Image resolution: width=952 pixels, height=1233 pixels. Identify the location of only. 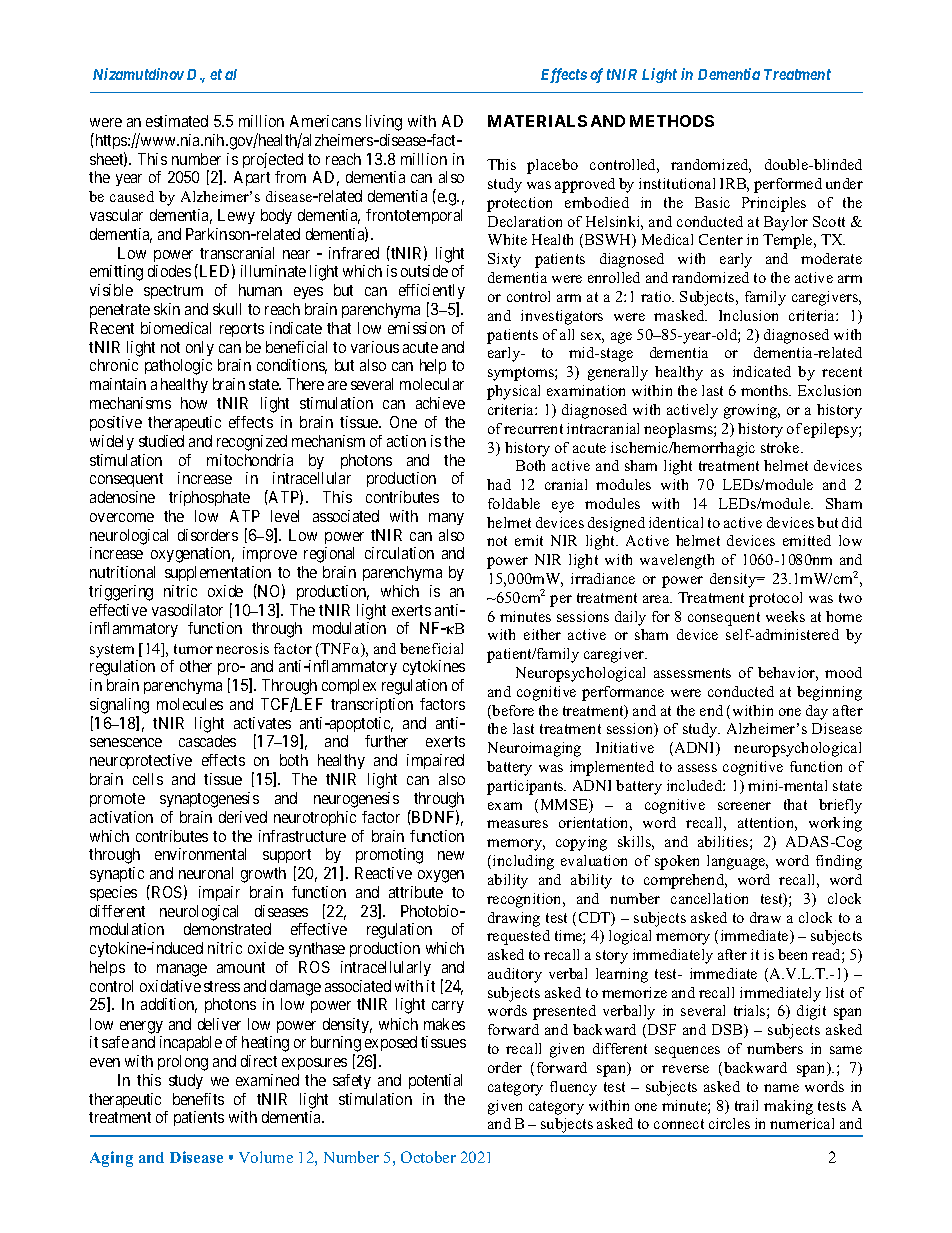
(200, 348).
